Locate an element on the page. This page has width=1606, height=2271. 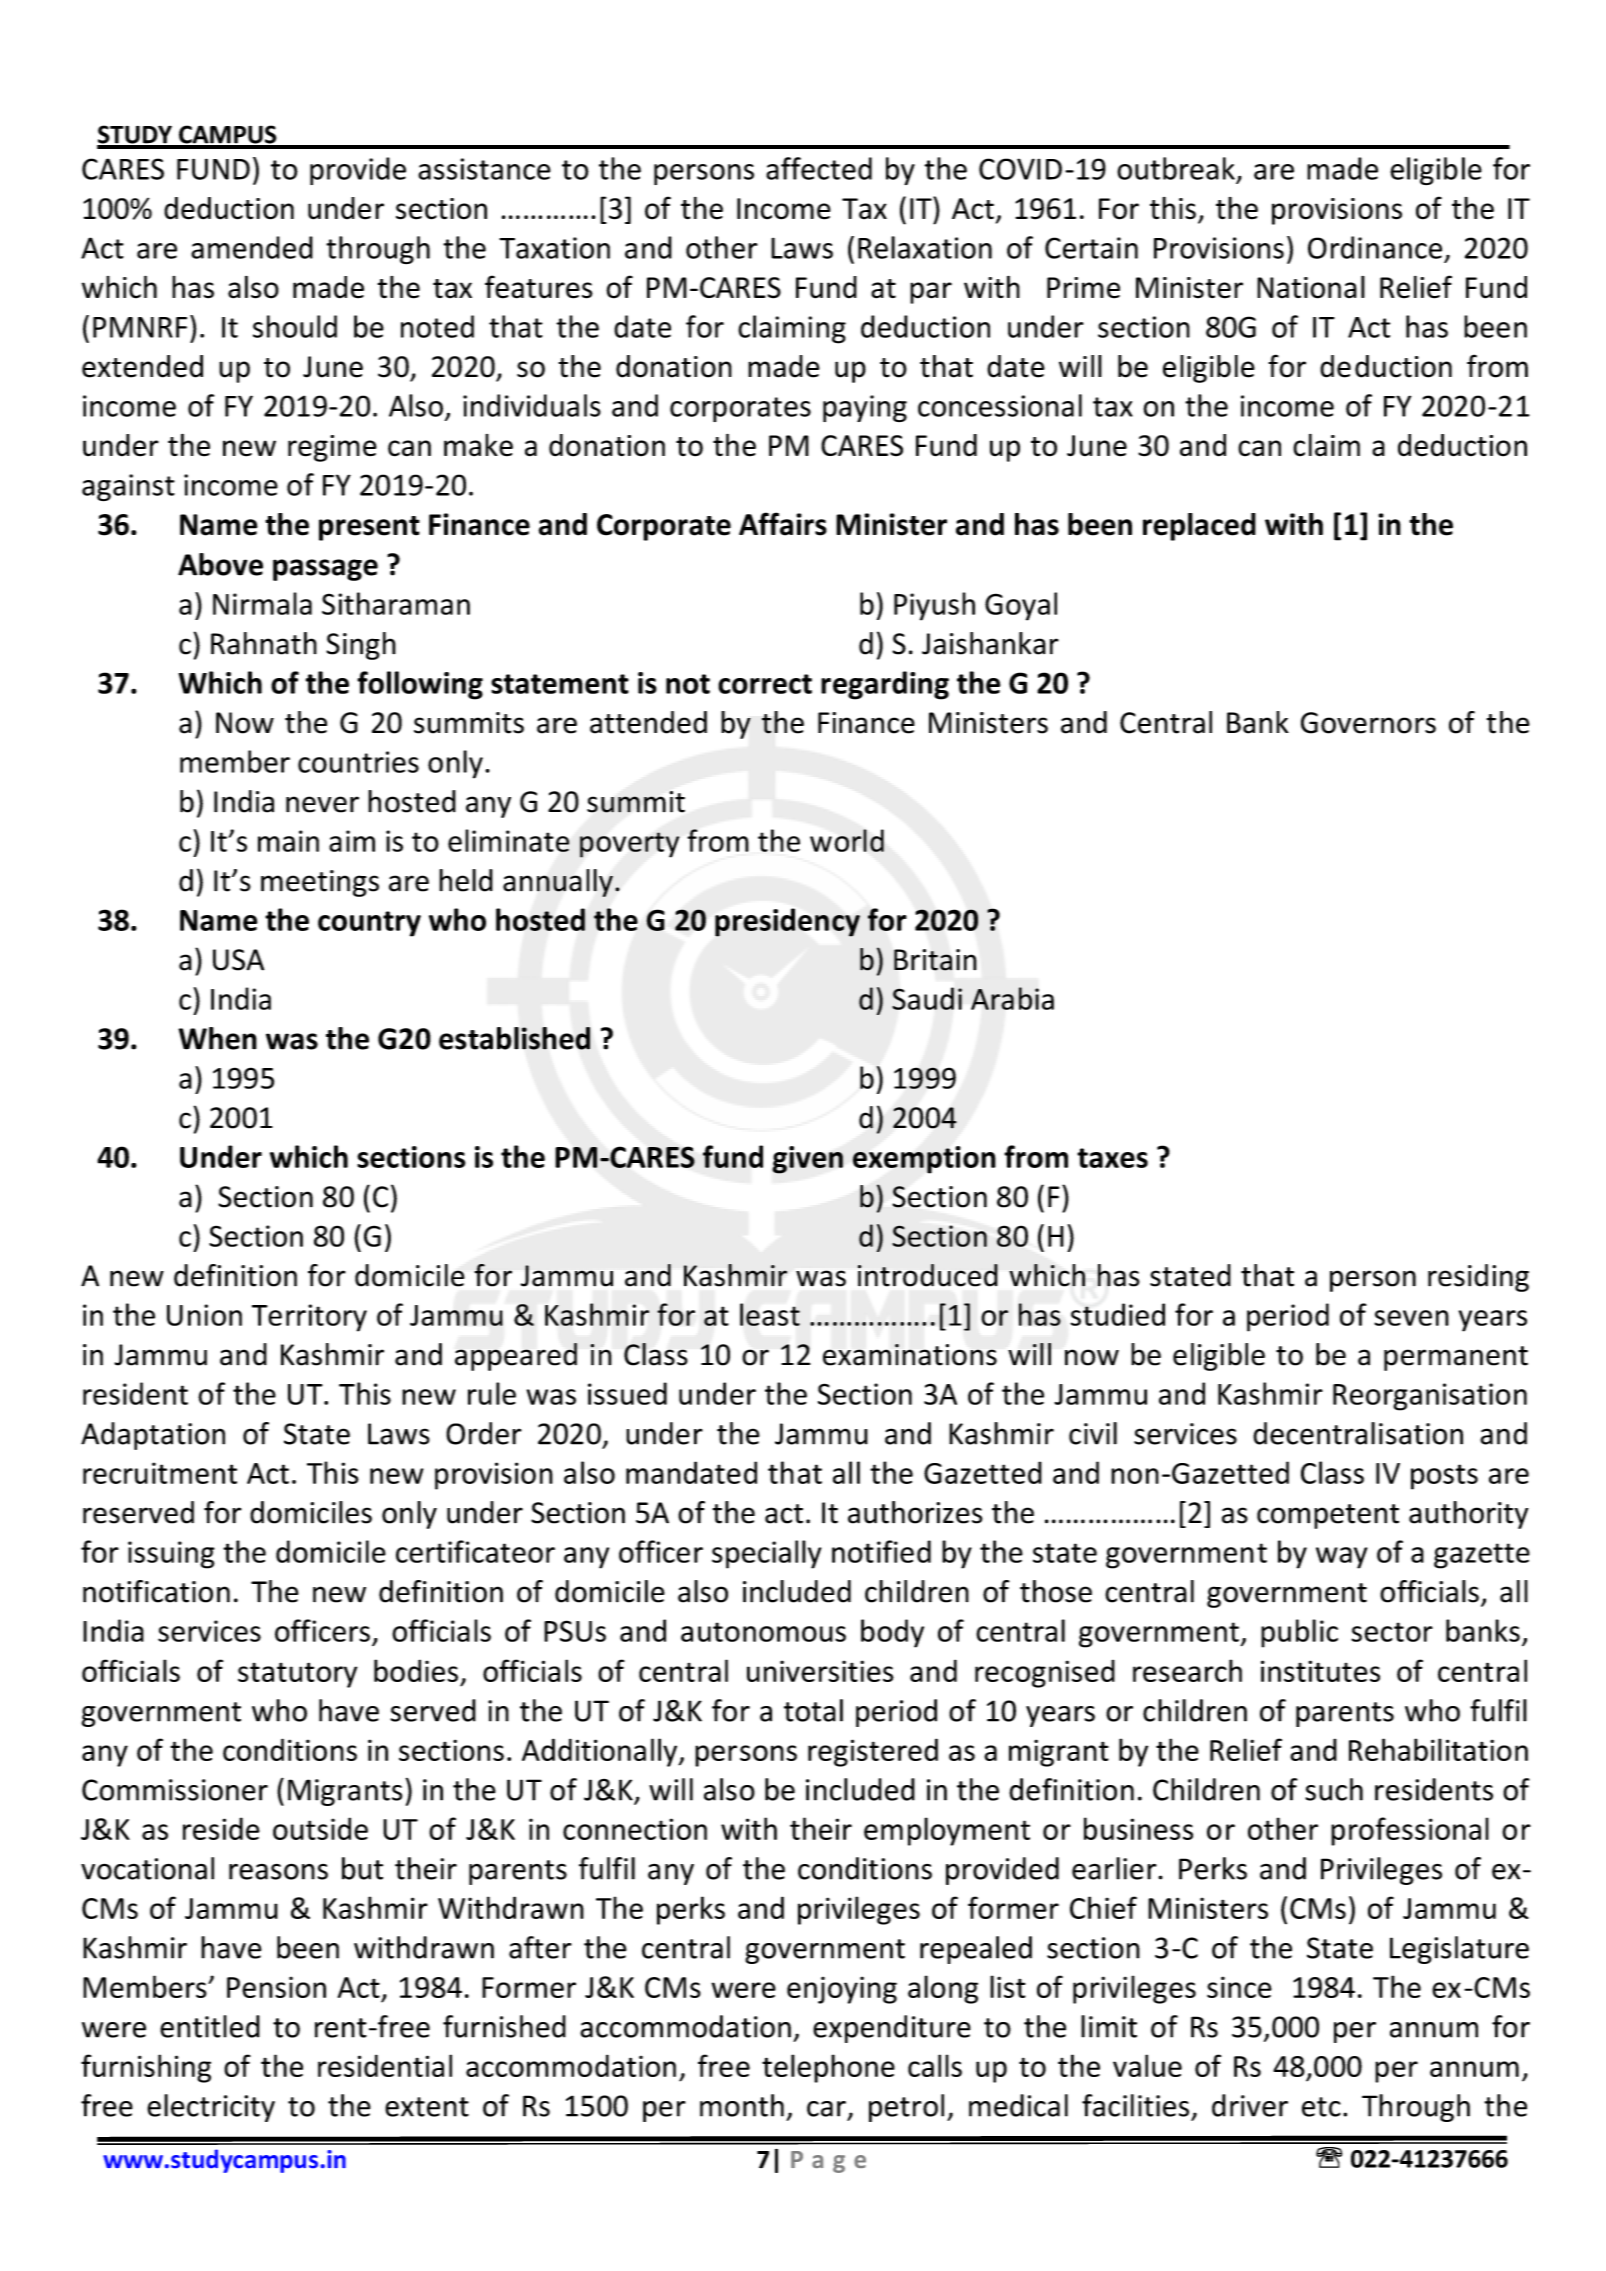
amended is located at coordinates (252, 247).
